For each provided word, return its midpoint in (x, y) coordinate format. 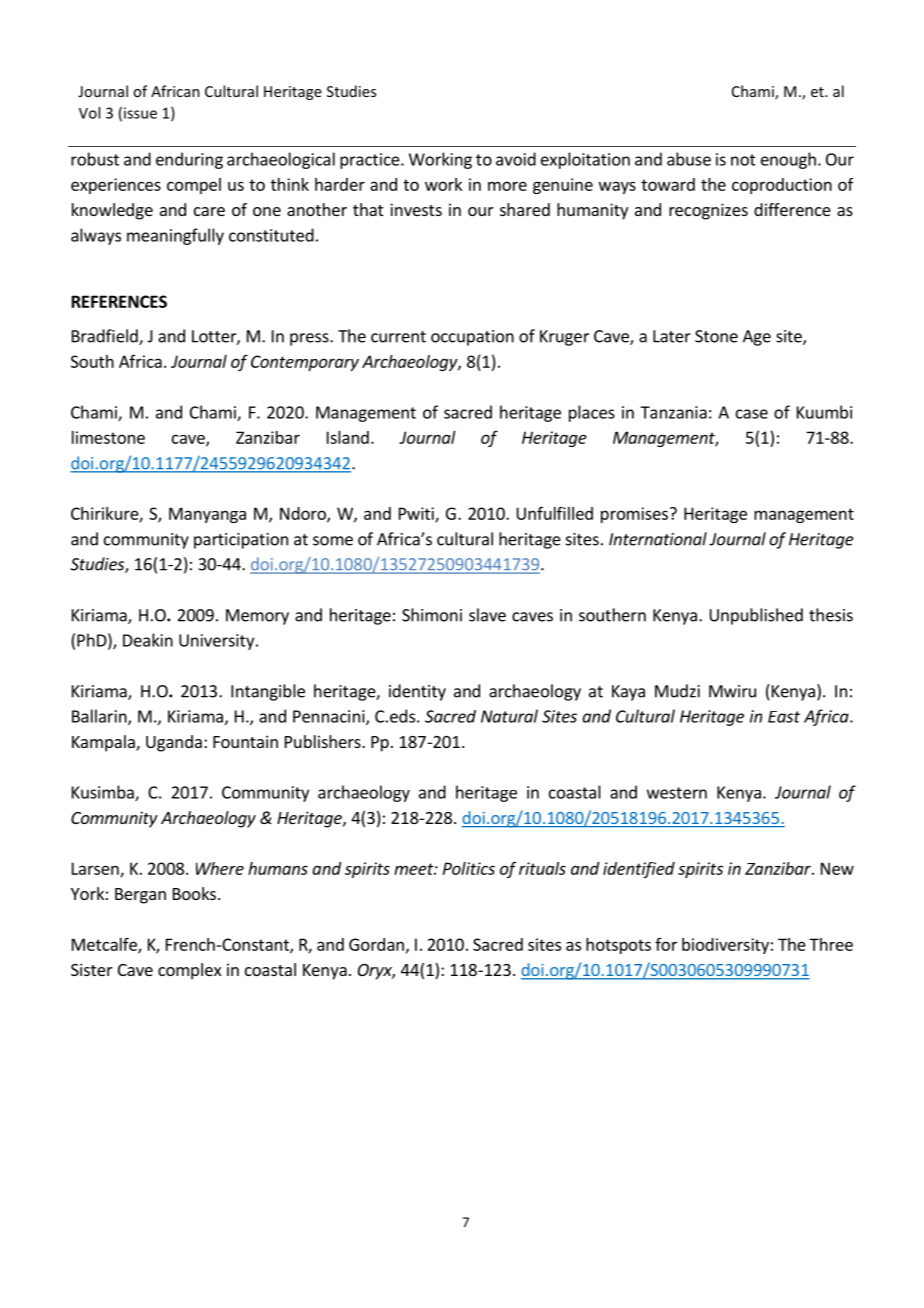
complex (189, 971)
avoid (516, 159)
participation (241, 541)
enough (788, 160)
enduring (189, 160)
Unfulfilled (555, 513)
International (658, 539)
